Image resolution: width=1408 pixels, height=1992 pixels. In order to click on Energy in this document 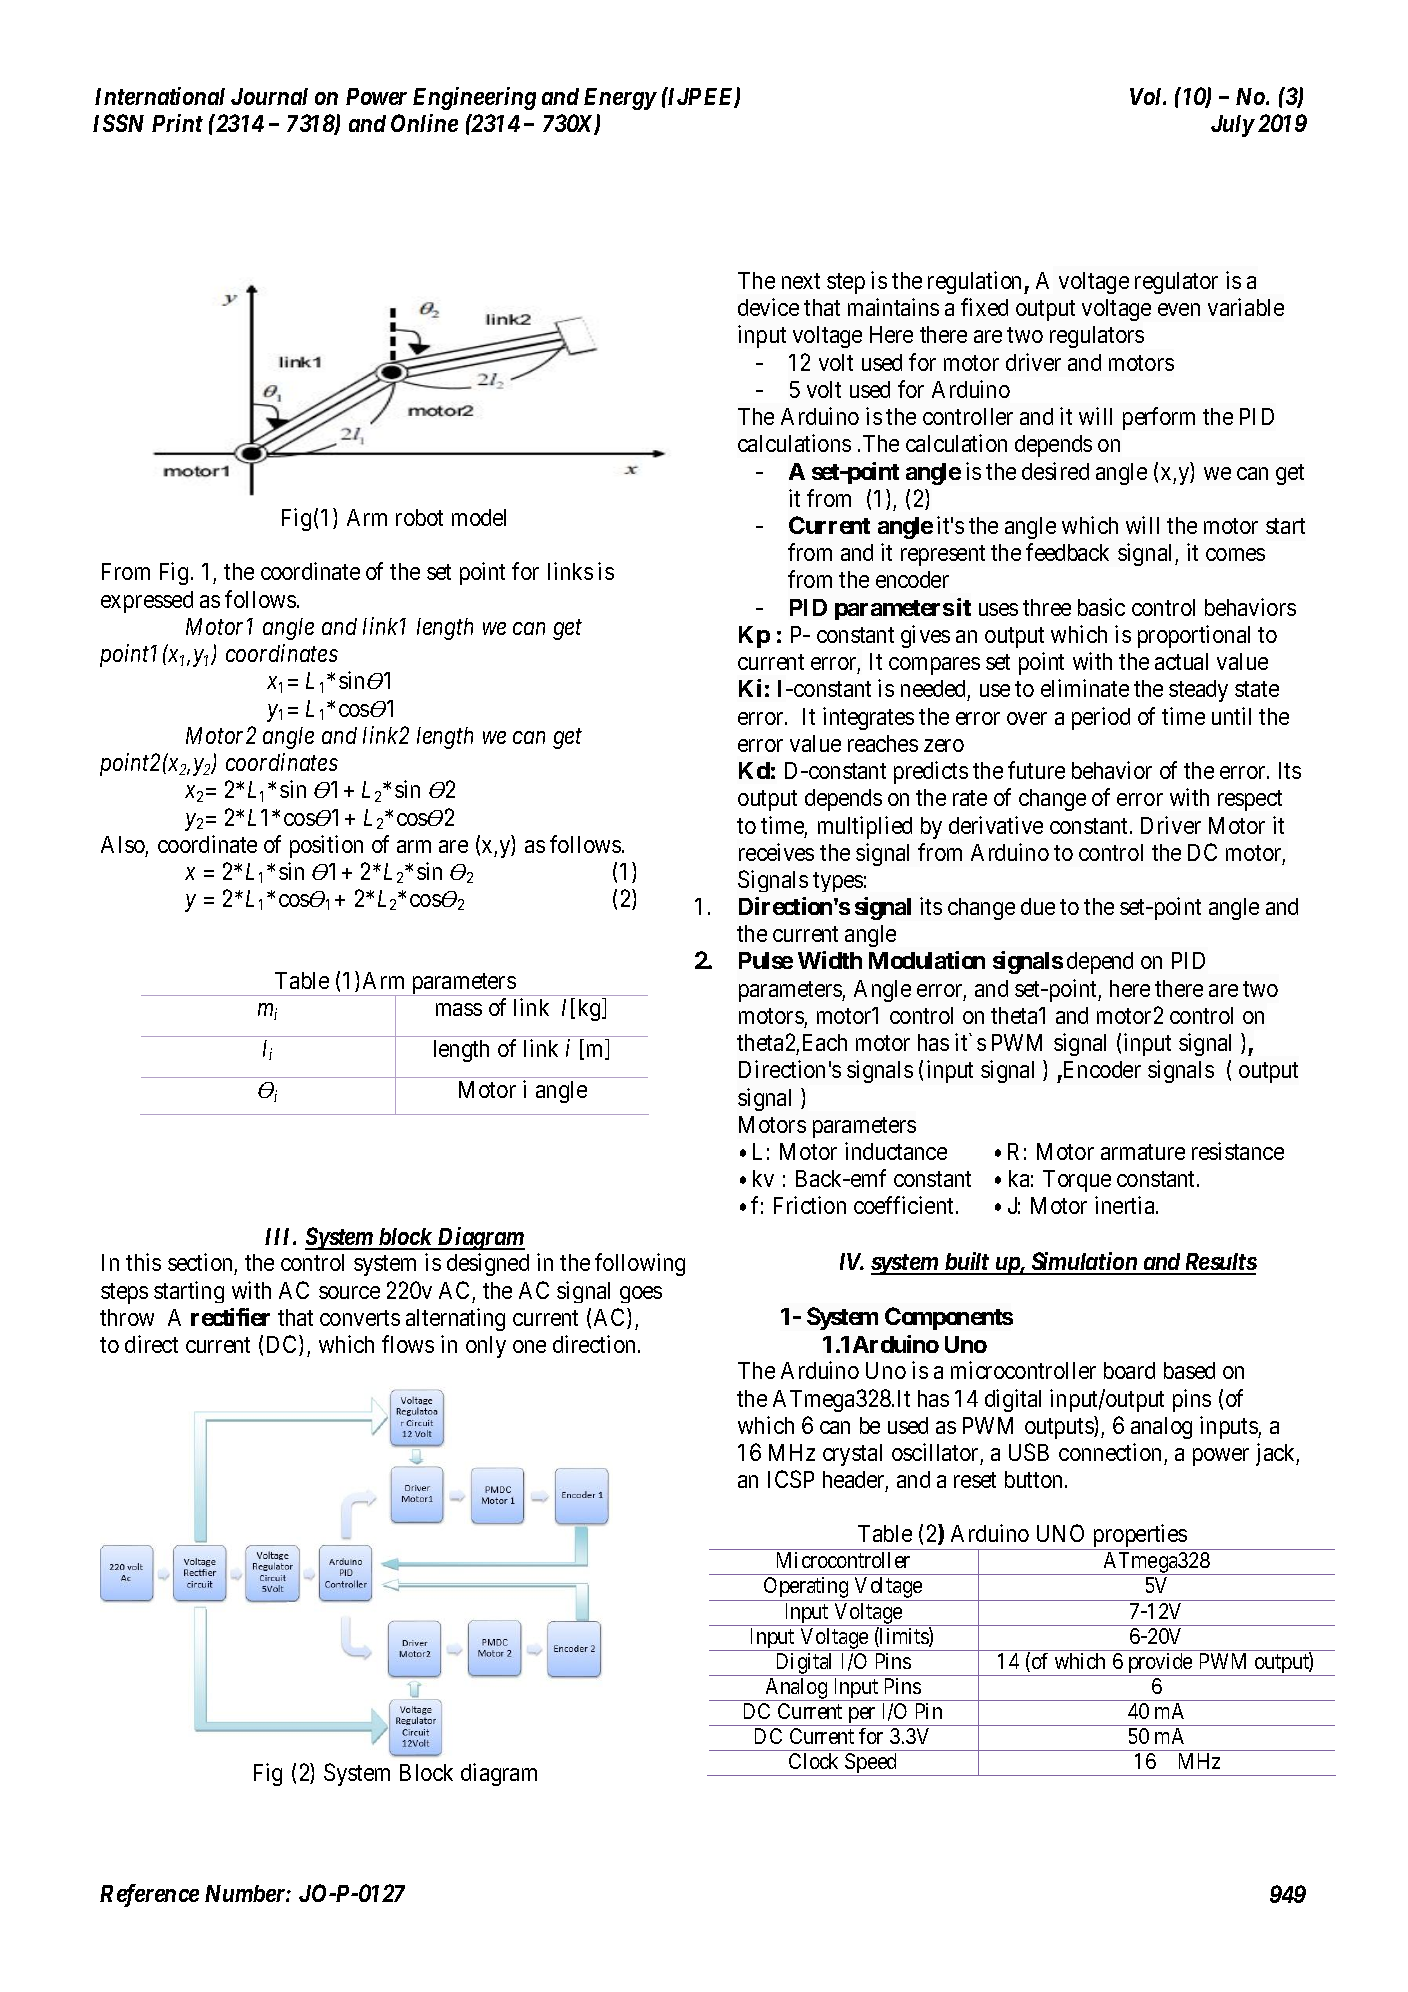, I will do `click(620, 99)`.
